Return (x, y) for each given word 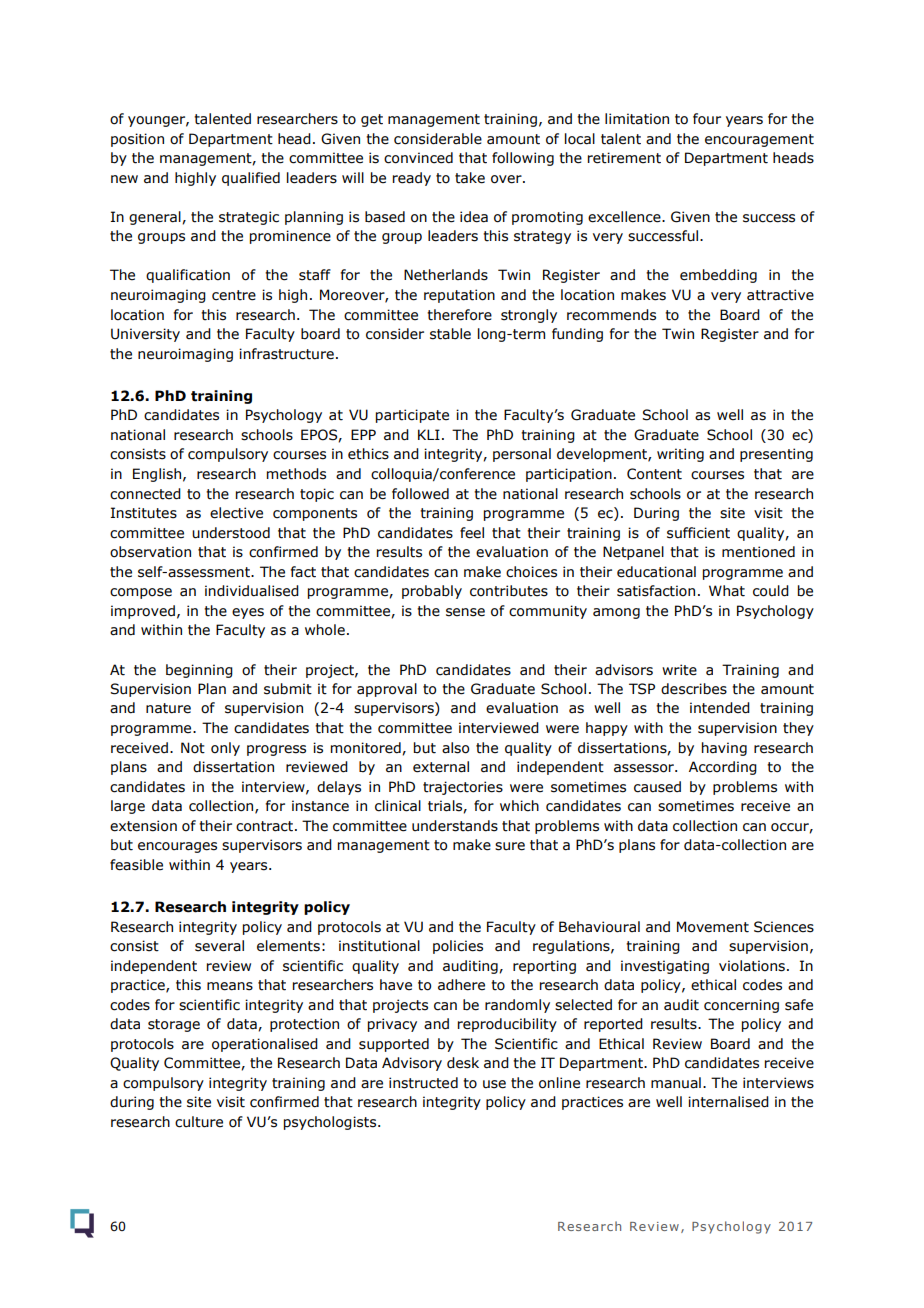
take (470, 178)
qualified (251, 179)
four (707, 119)
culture (199, 1122)
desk (463, 1063)
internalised (728, 1102)
